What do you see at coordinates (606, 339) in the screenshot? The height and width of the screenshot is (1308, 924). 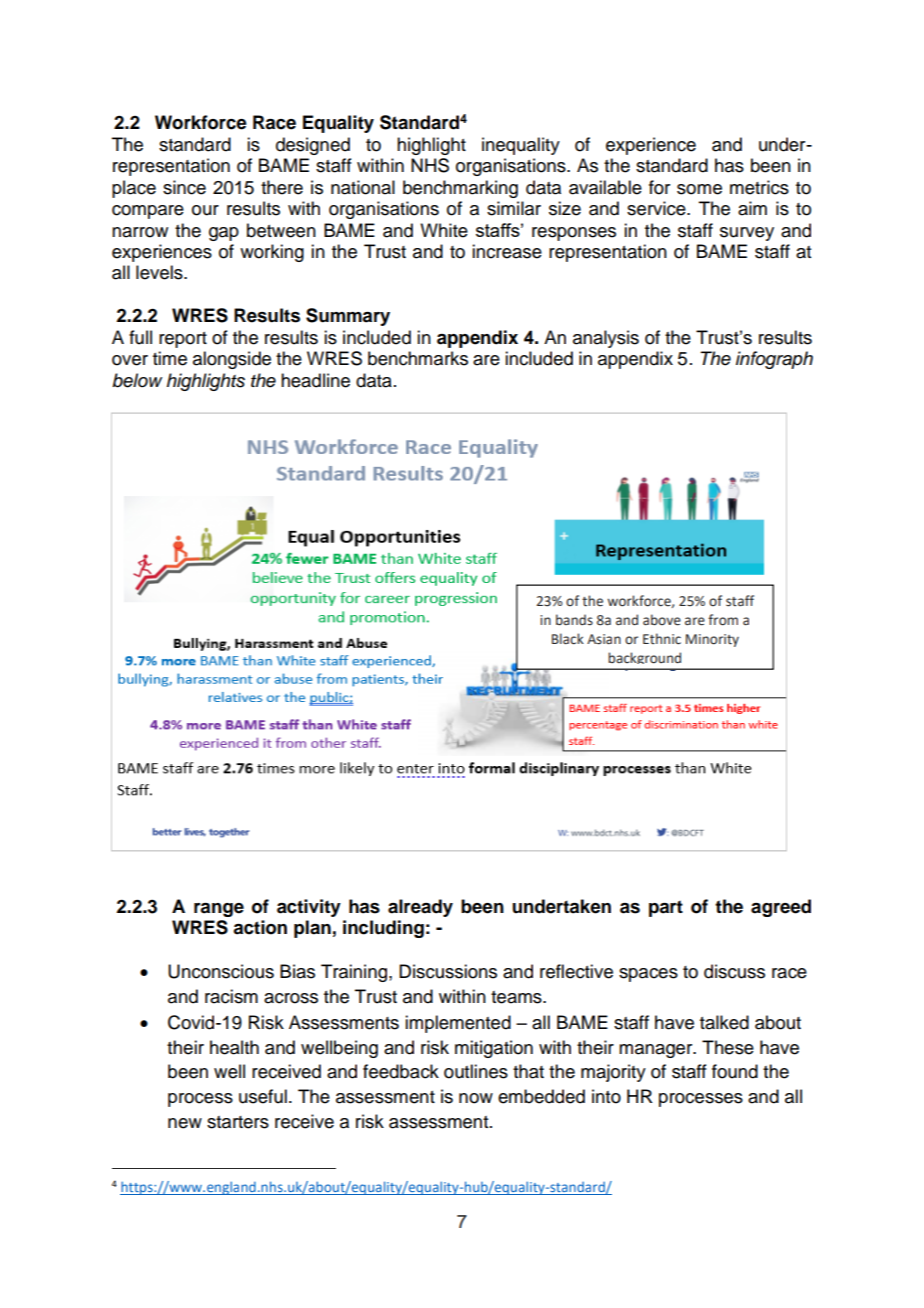 I see `analysis` at bounding box center [606, 339].
